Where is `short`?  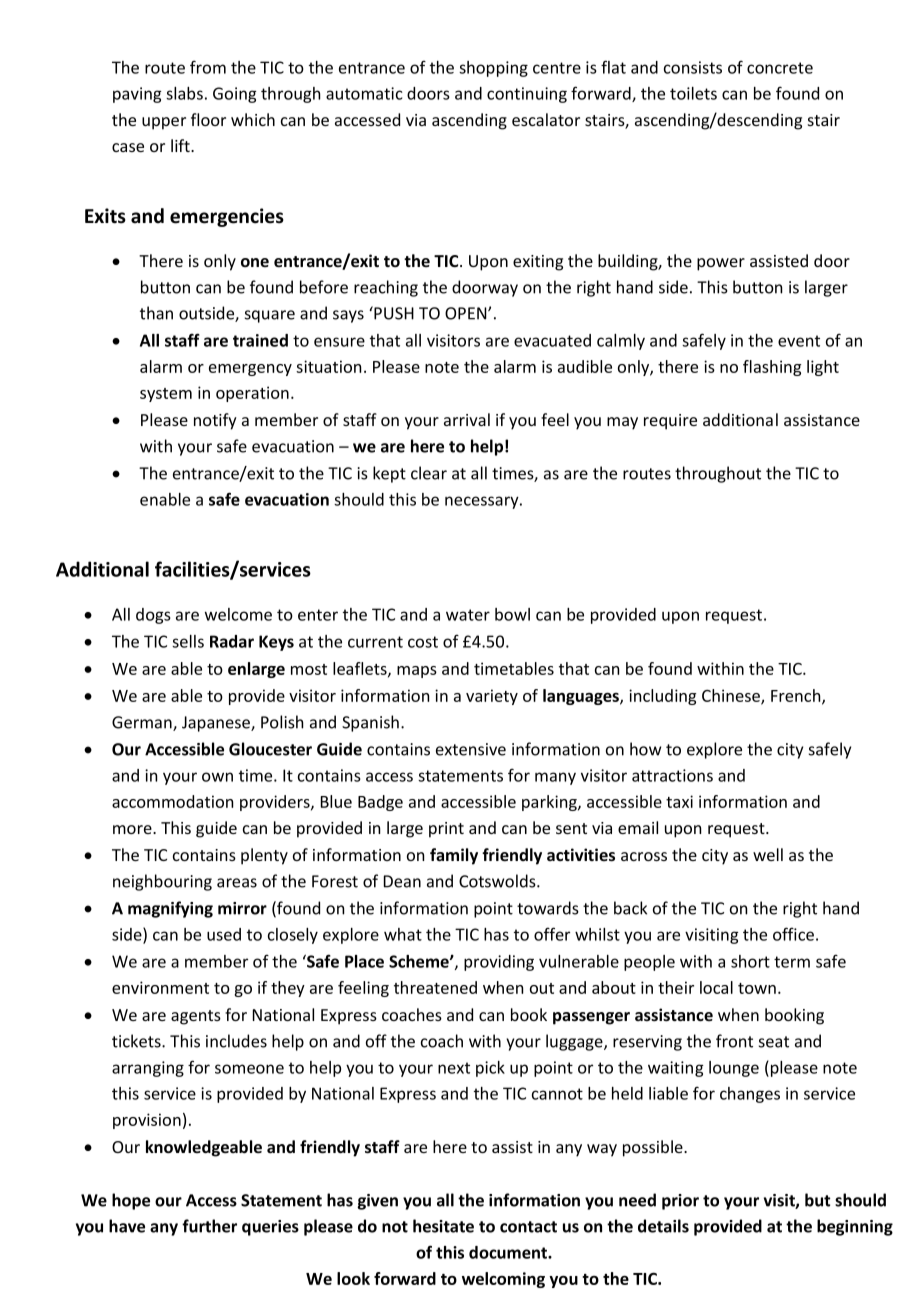
short is located at coordinates (750, 961).
